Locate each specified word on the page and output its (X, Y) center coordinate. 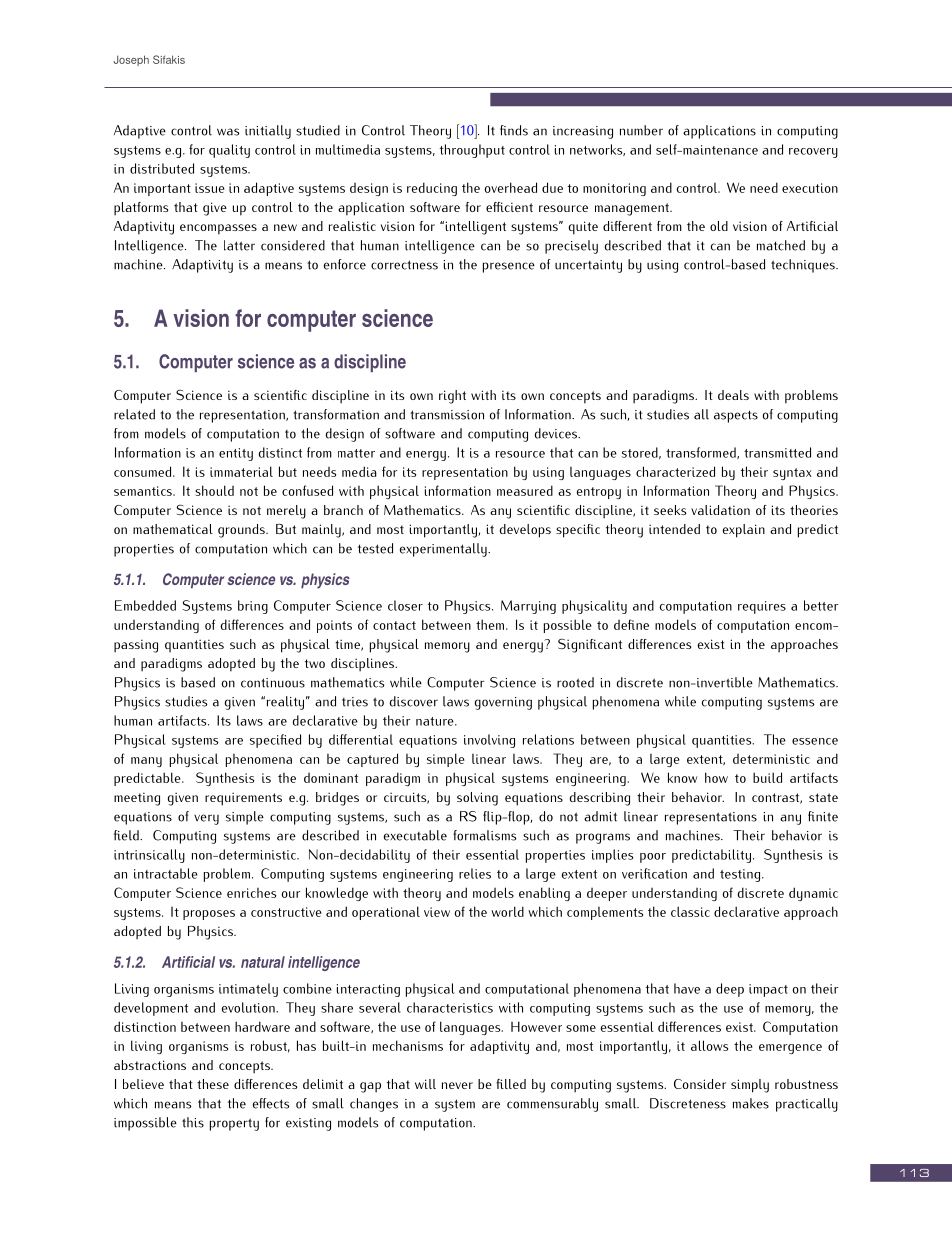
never (457, 1085)
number (641, 130)
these (213, 1084)
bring (253, 607)
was (228, 132)
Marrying (528, 607)
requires (762, 607)
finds (514, 130)
